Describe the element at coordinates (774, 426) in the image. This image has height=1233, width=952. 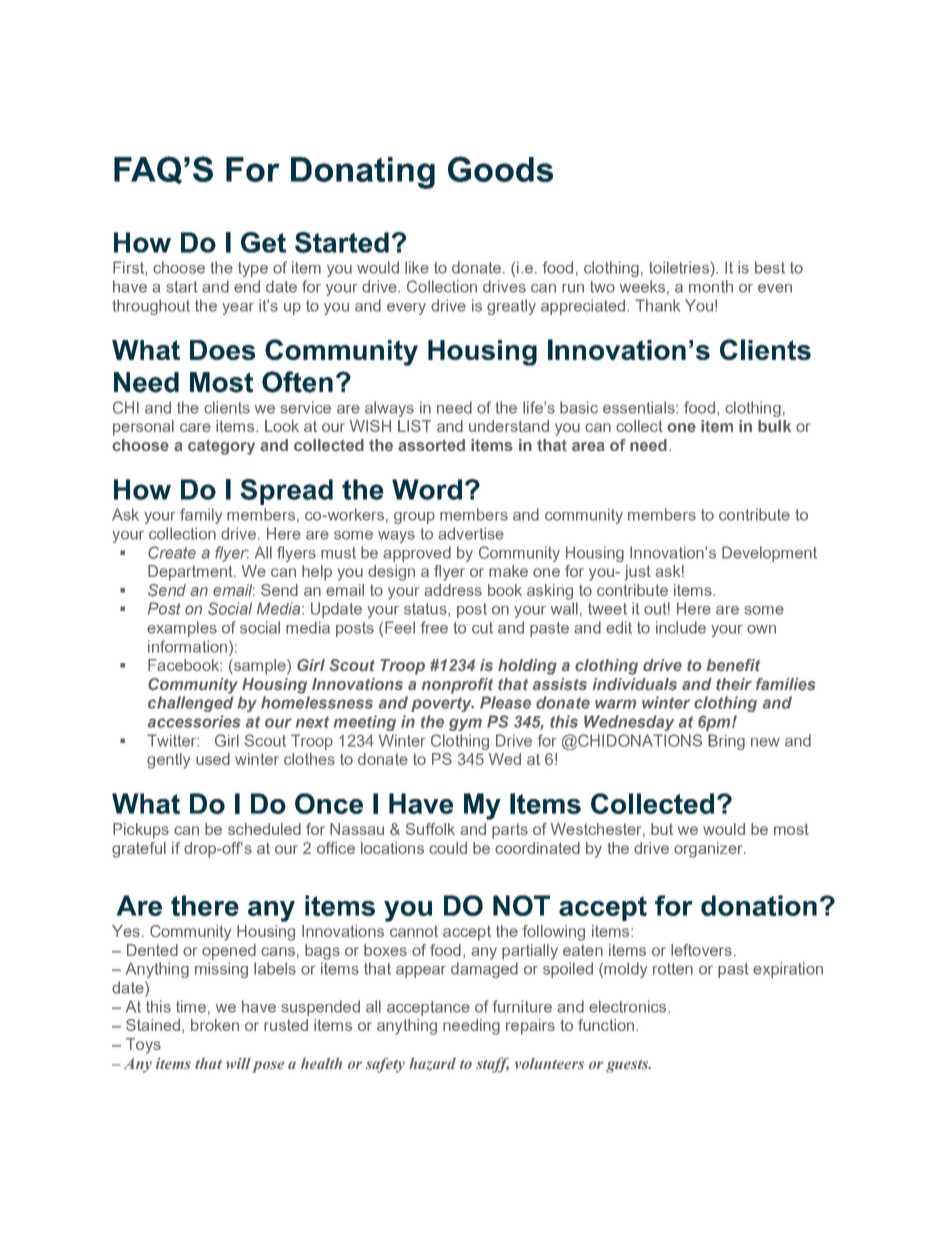
I see `bulk` at that location.
